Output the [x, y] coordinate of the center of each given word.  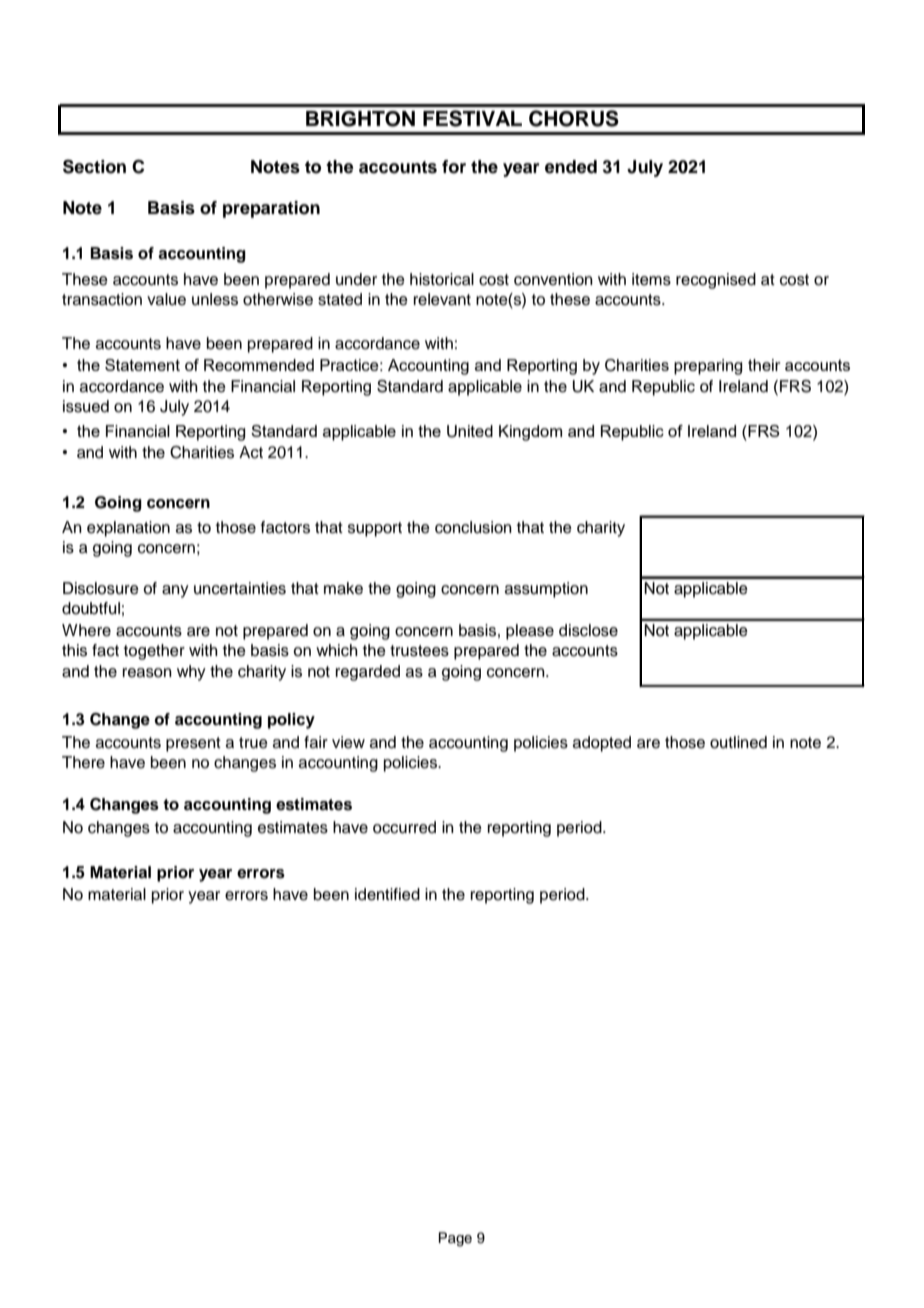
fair [316, 742]
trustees [419, 651]
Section [94, 166]
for [454, 167]
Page [455, 1239]
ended [571, 167]
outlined [738, 742]
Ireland [743, 386]
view [348, 742]
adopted [602, 744]
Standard [410, 386]
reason [147, 673]
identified [387, 894]
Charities [202, 452]
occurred [404, 827]
